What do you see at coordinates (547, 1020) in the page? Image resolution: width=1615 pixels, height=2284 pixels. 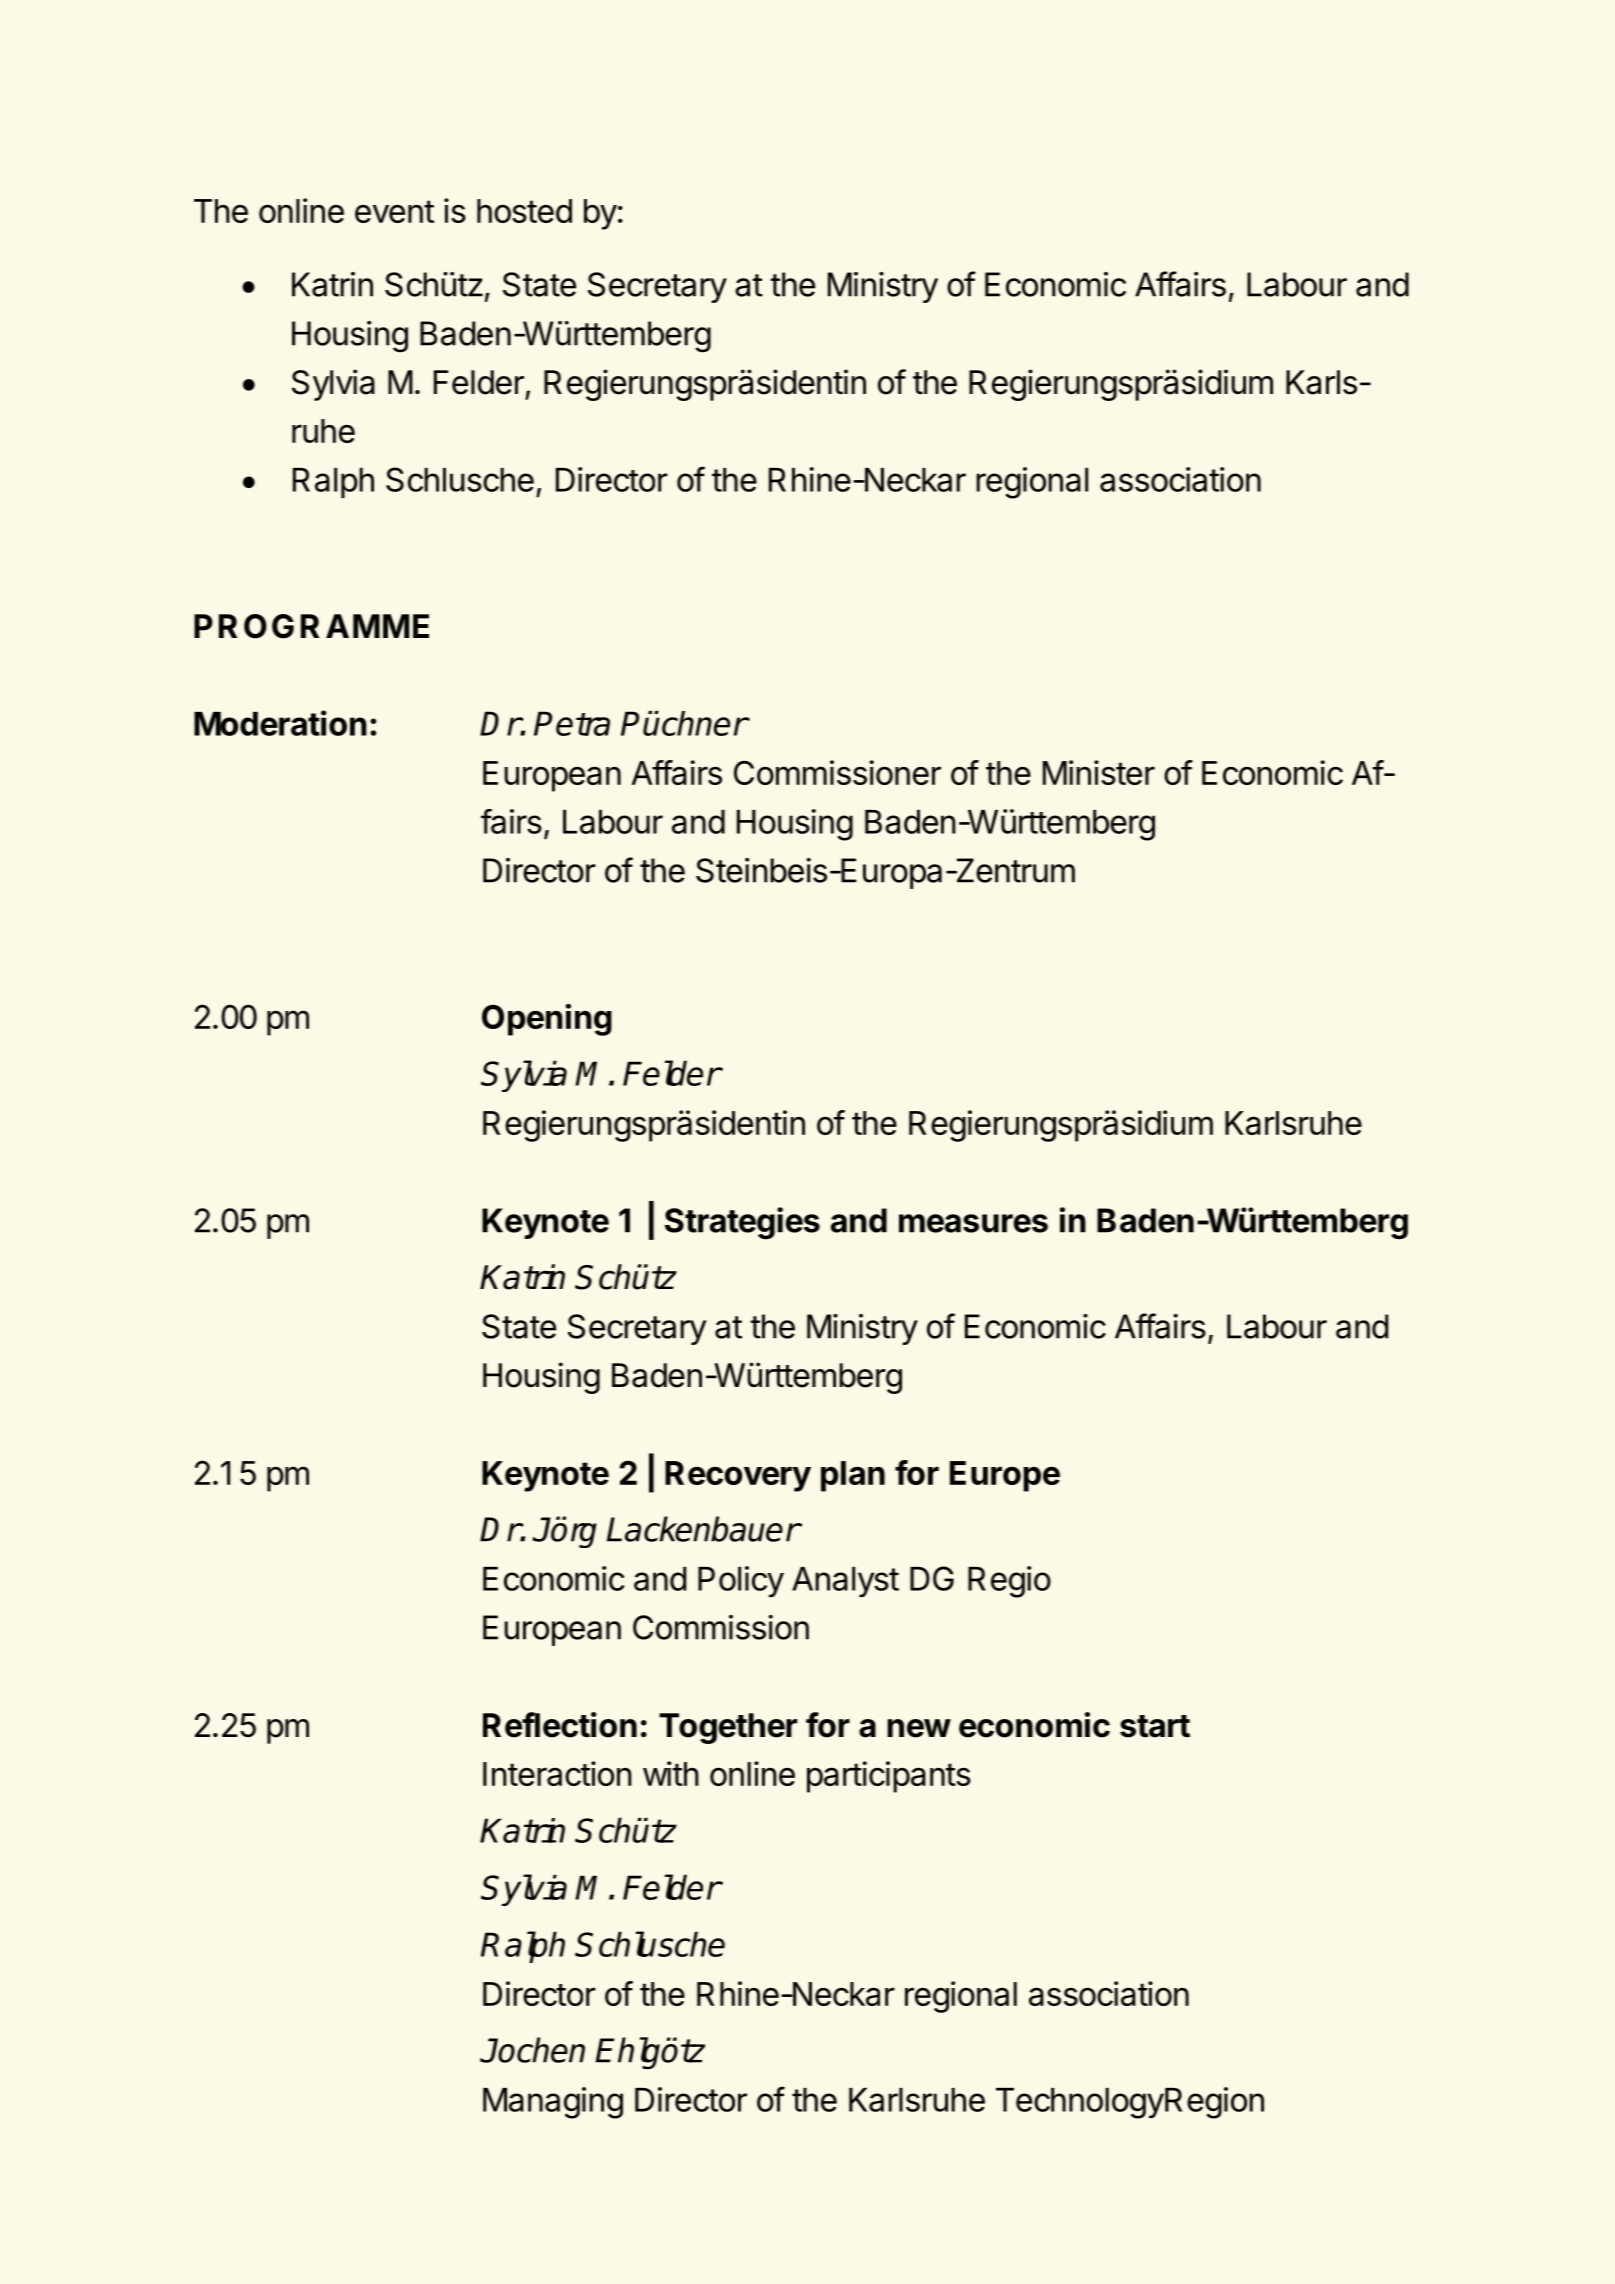 I see `Opening` at bounding box center [547, 1020].
